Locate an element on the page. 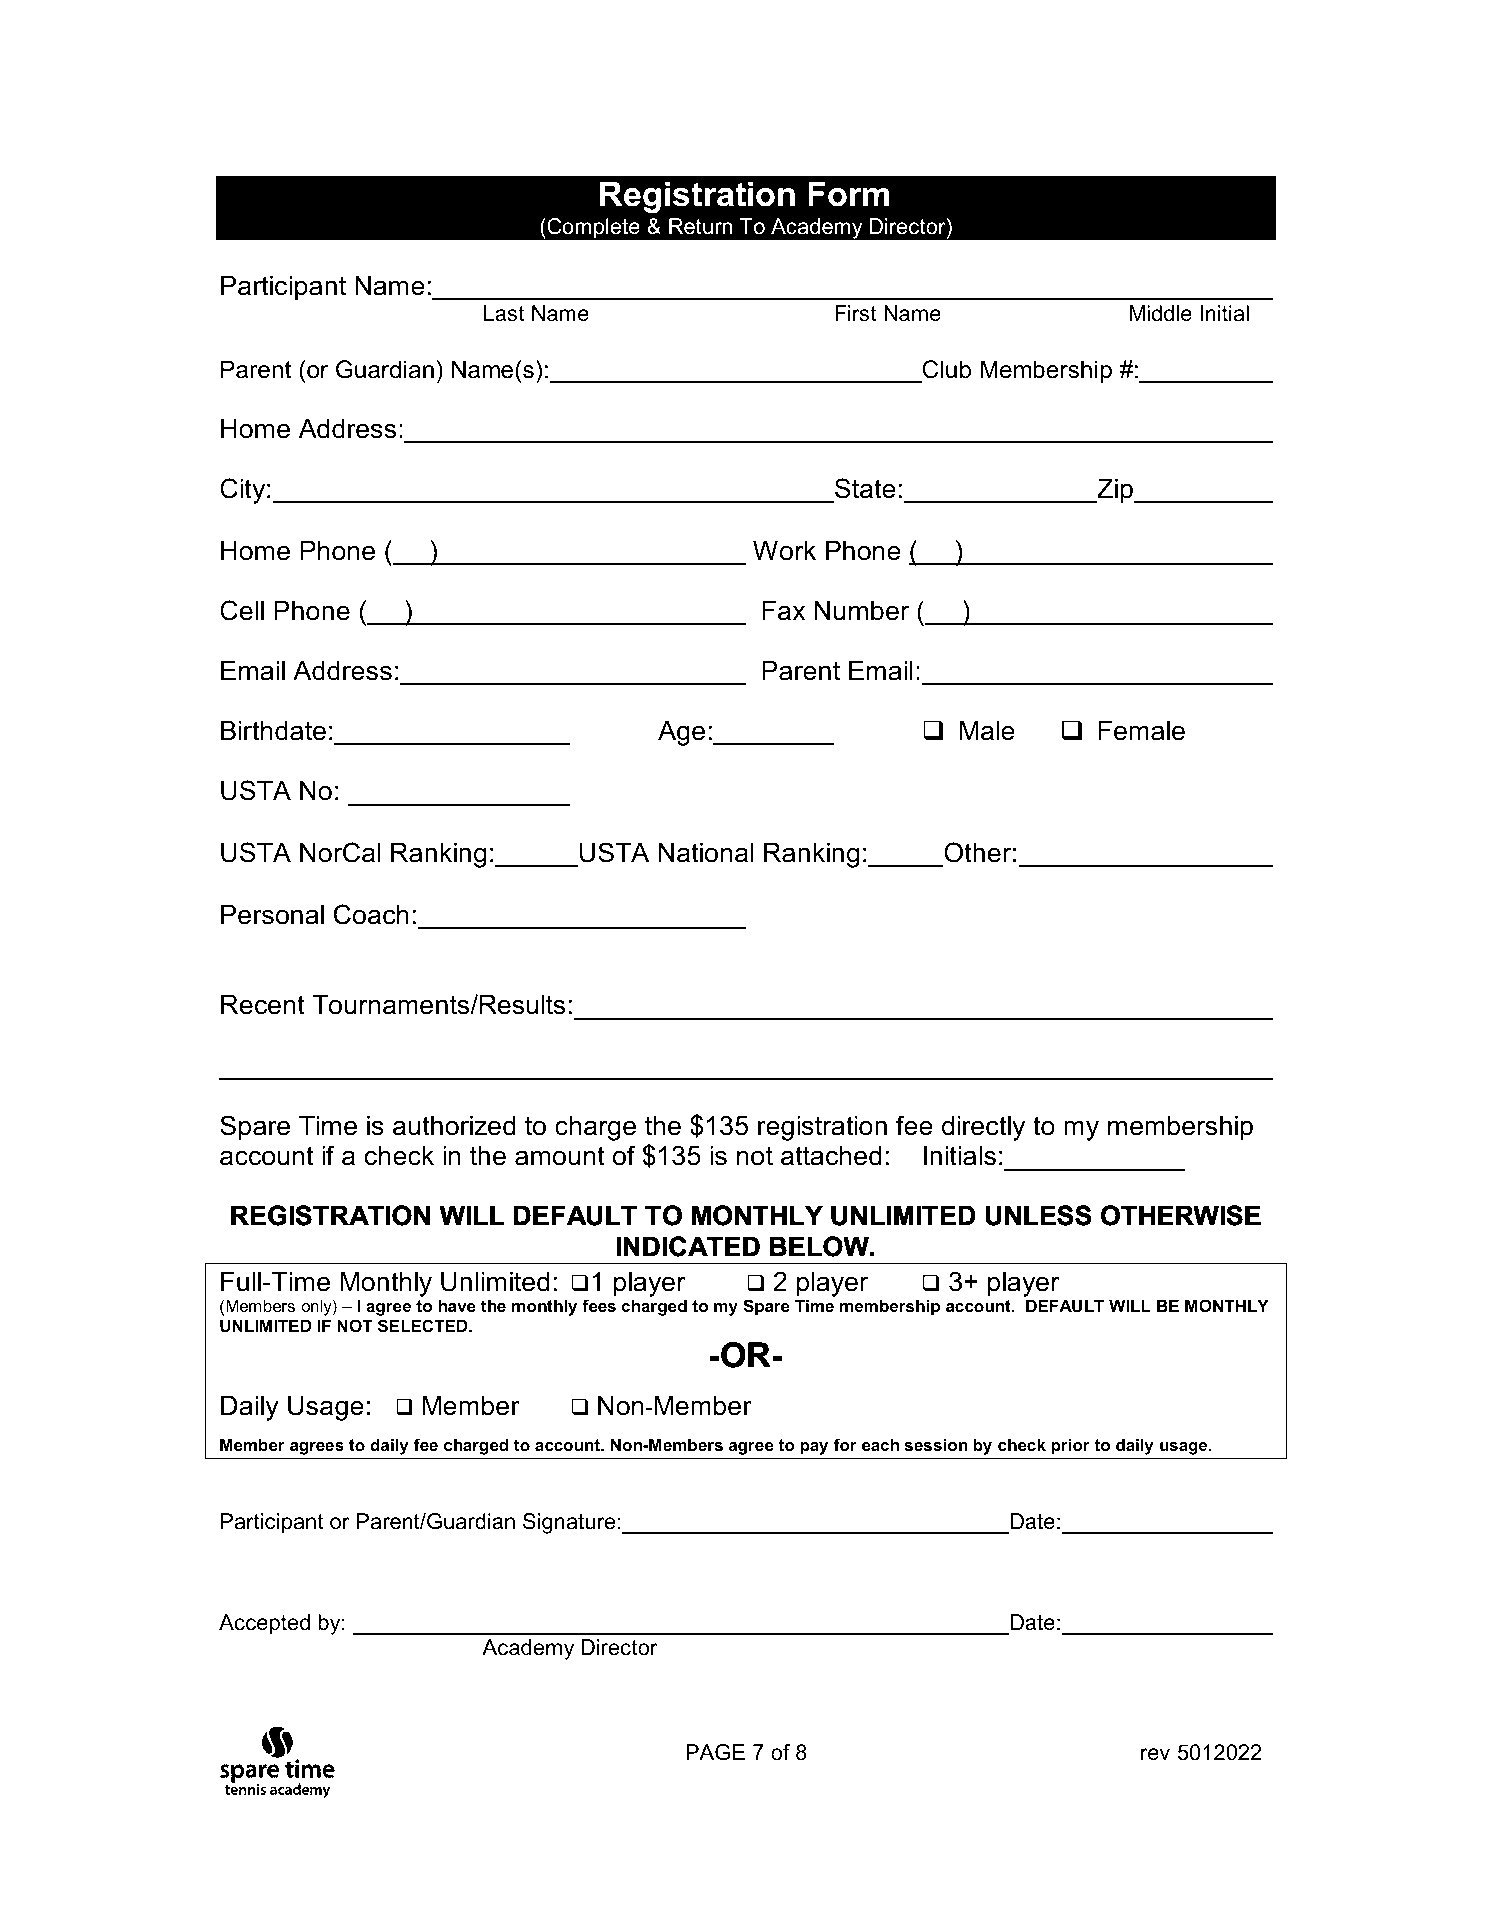 The image size is (1492, 1931). Number is located at coordinates (861, 610).
